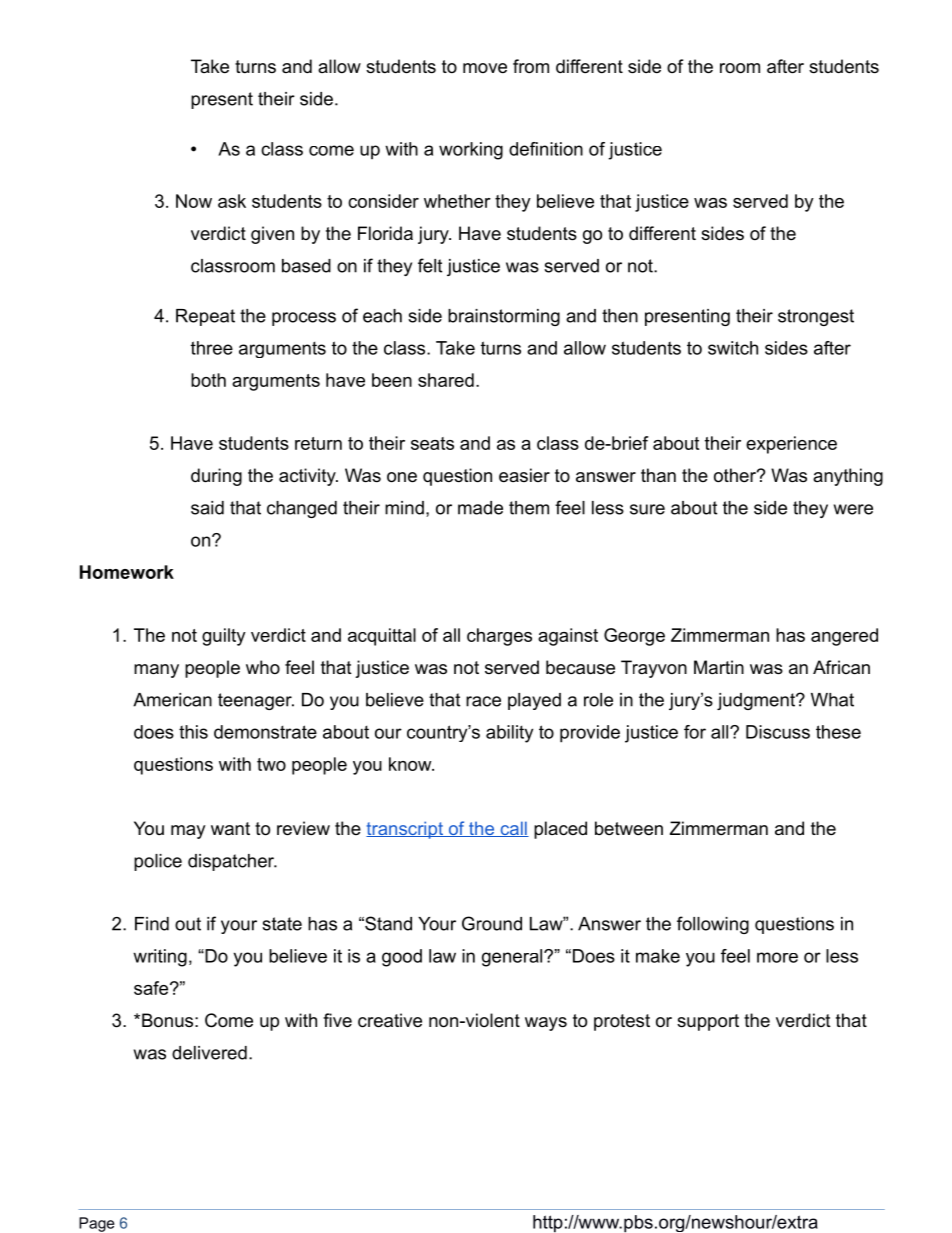 The width and height of the screenshot is (952, 1233). I want to click on both, so click(208, 380).
